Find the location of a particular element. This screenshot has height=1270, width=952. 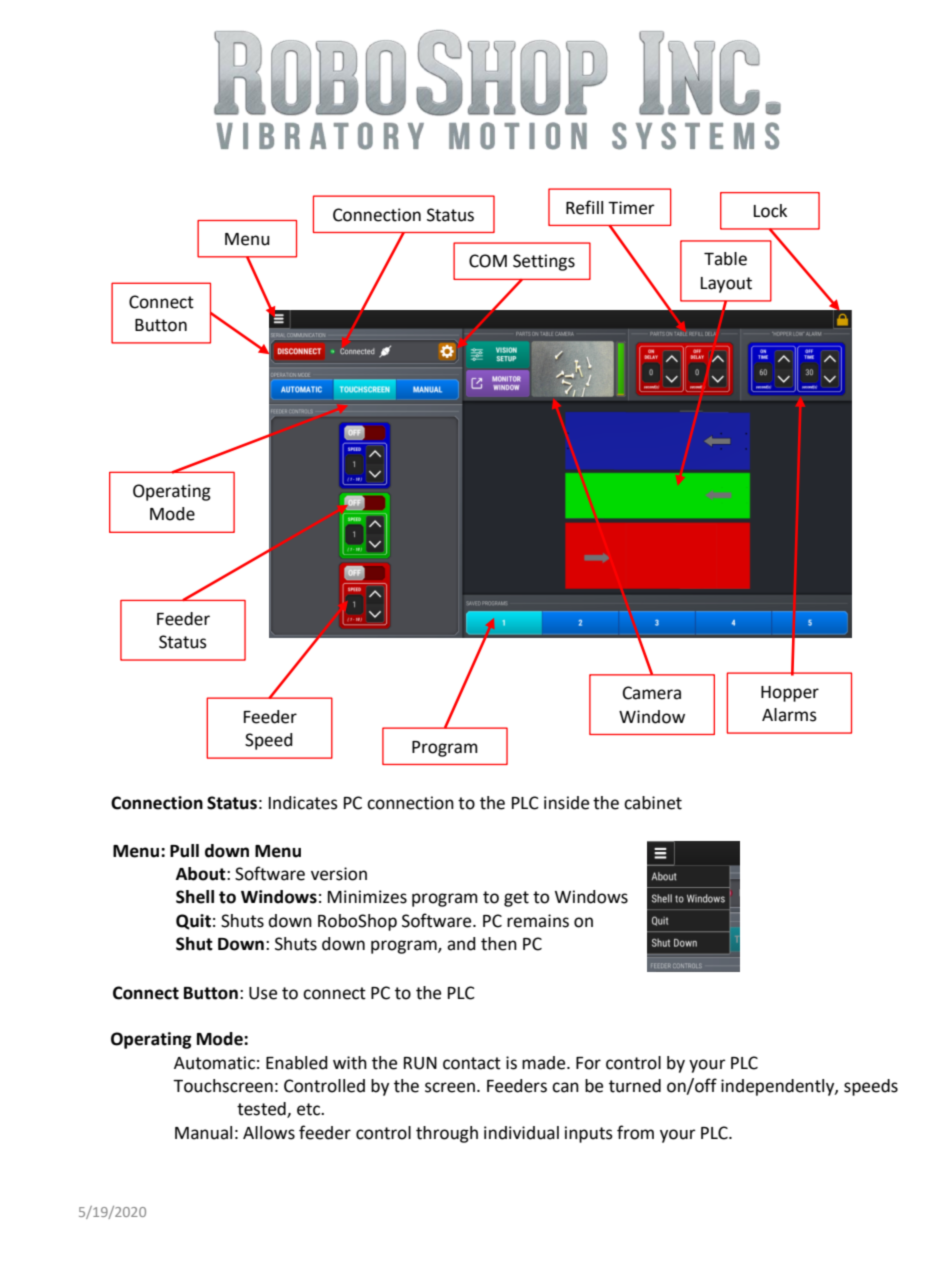

Shell is located at coordinates (195, 897).
